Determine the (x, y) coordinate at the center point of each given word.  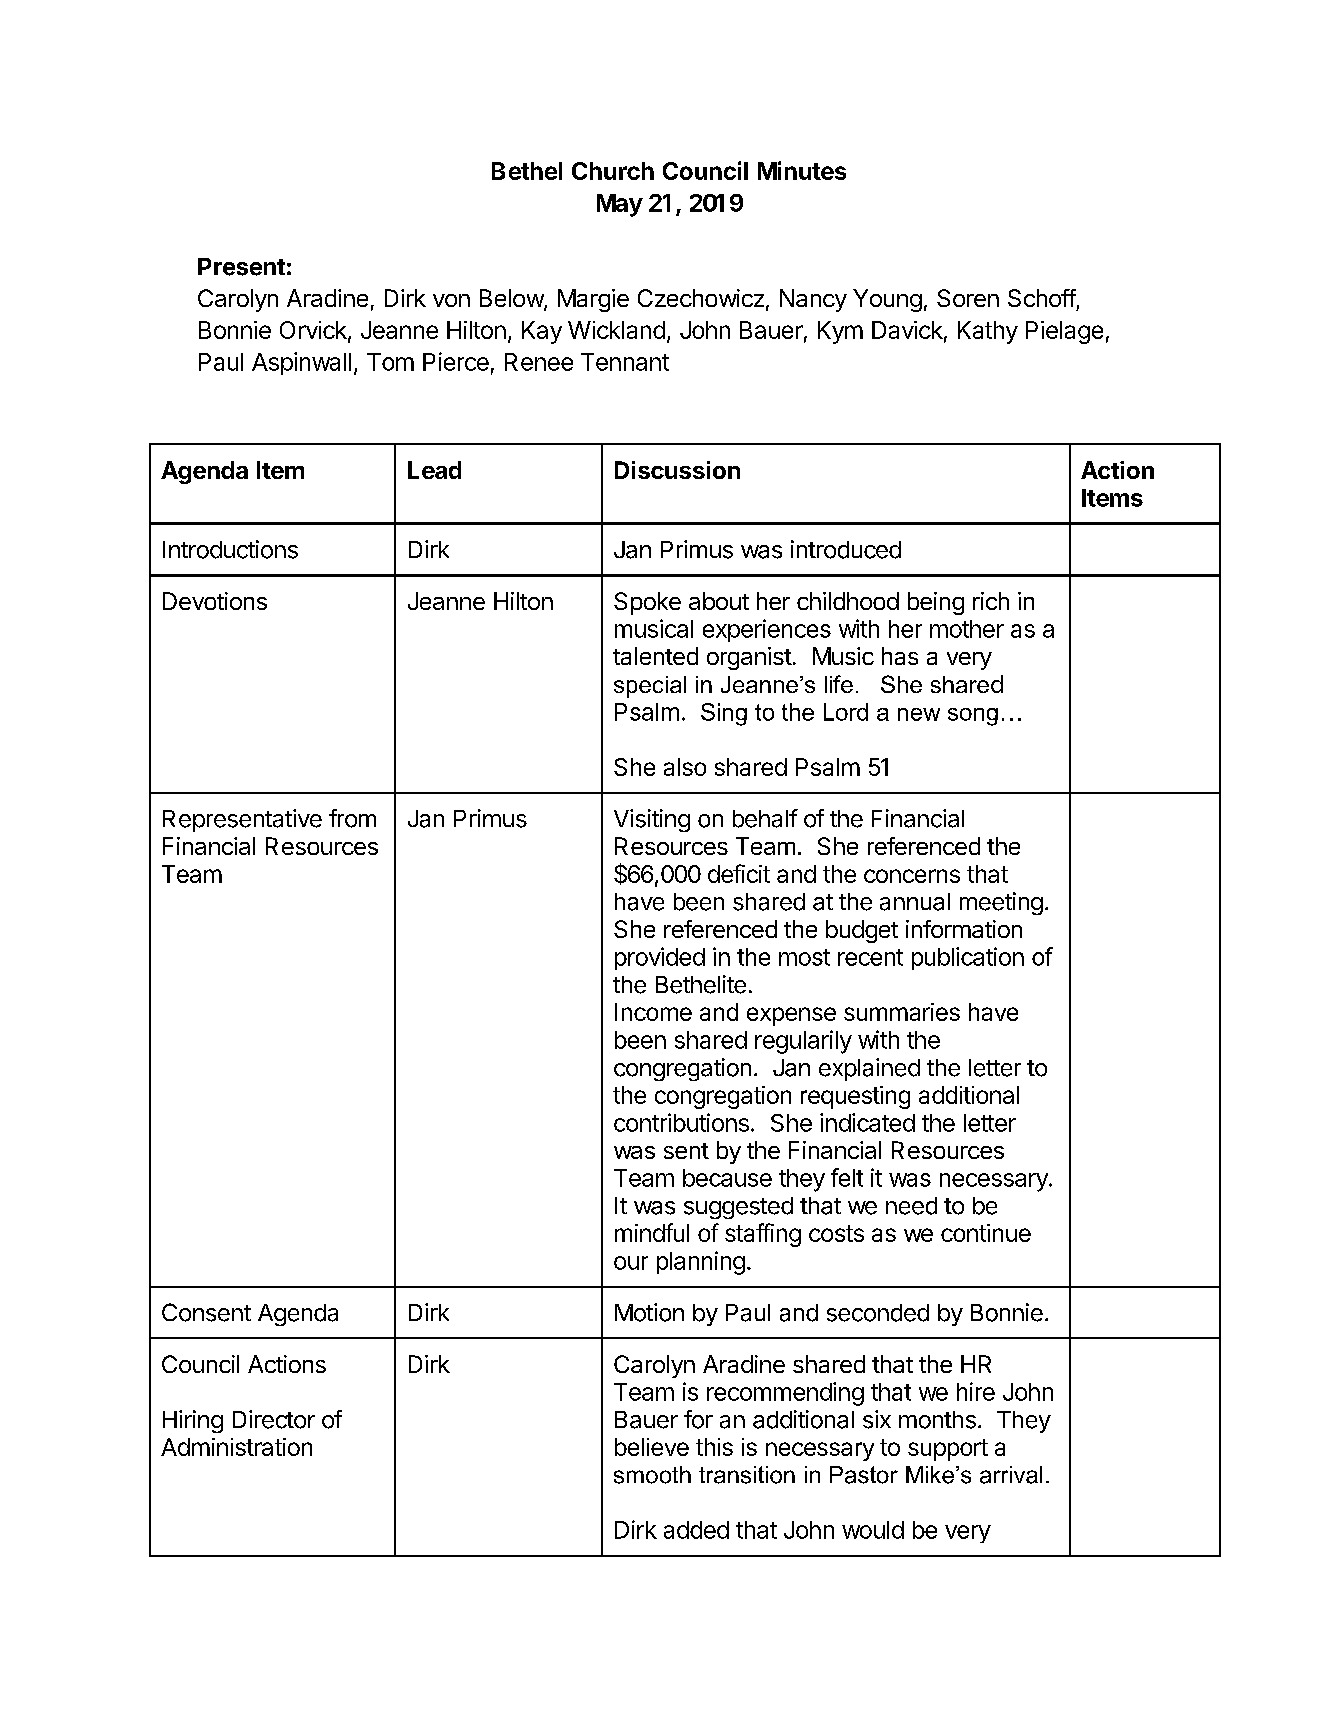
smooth (652, 1475)
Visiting (652, 820)
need (911, 1206)
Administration (236, 1447)
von (451, 300)
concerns (912, 876)
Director (274, 1419)
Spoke (647, 603)
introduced (846, 549)
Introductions (230, 549)
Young (887, 300)
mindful (652, 1232)
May (620, 205)
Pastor (864, 1475)
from (352, 818)
